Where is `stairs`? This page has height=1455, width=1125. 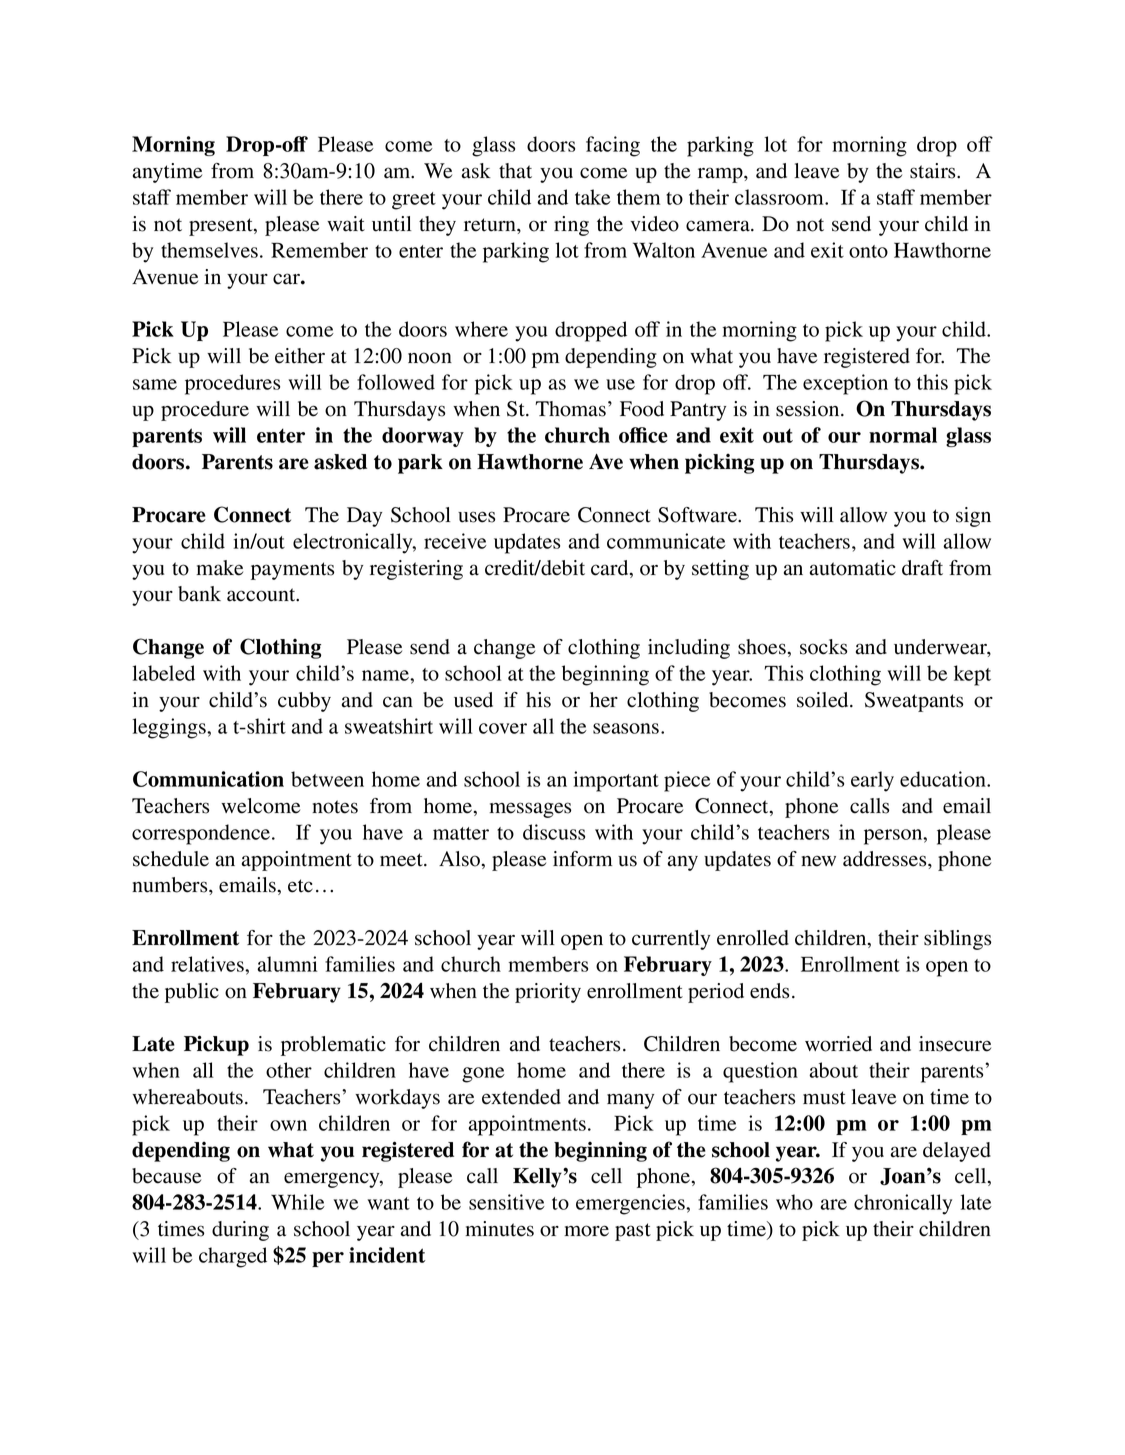 stairs is located at coordinates (934, 171).
